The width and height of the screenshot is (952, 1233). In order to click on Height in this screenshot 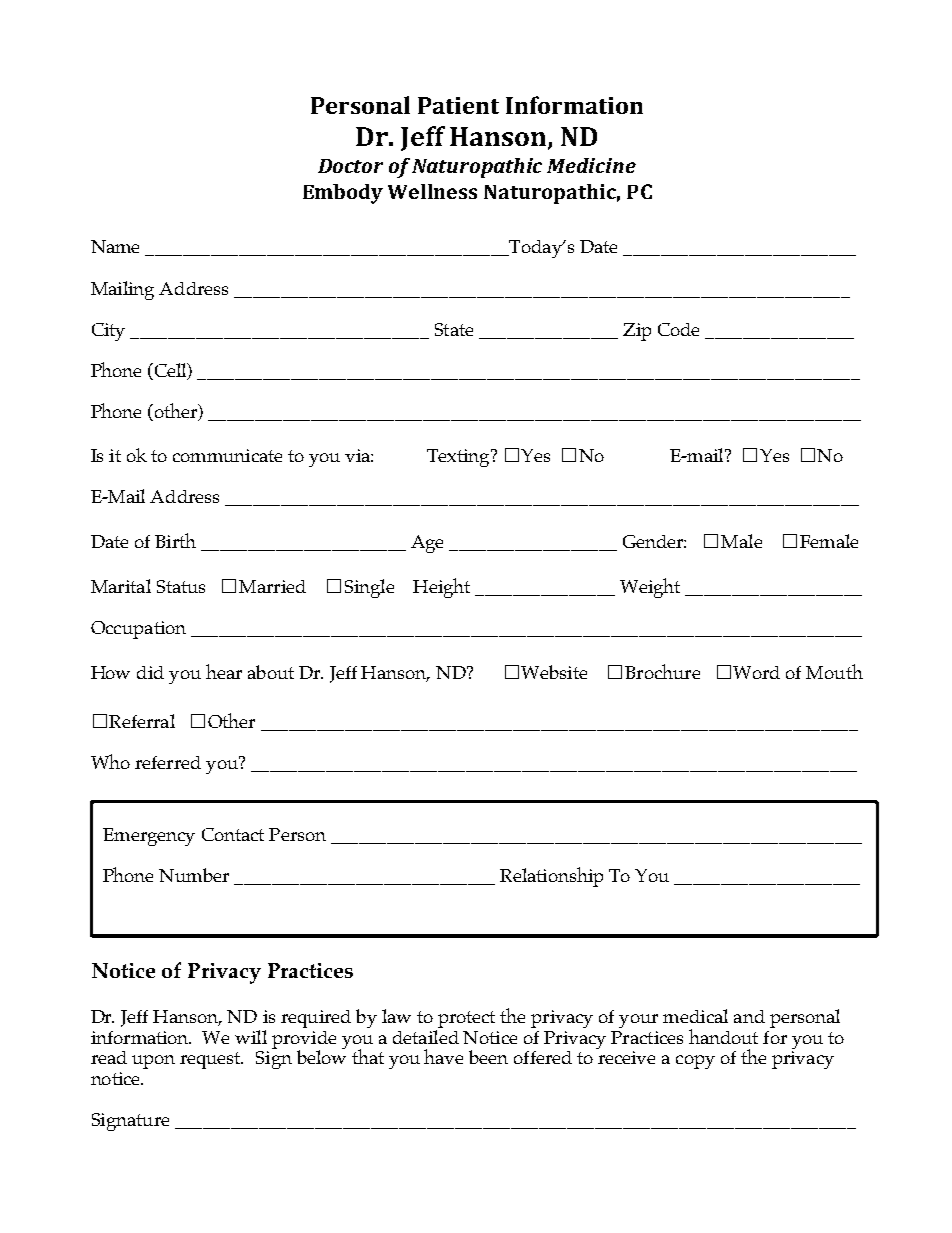, I will do `click(441, 588)`.
